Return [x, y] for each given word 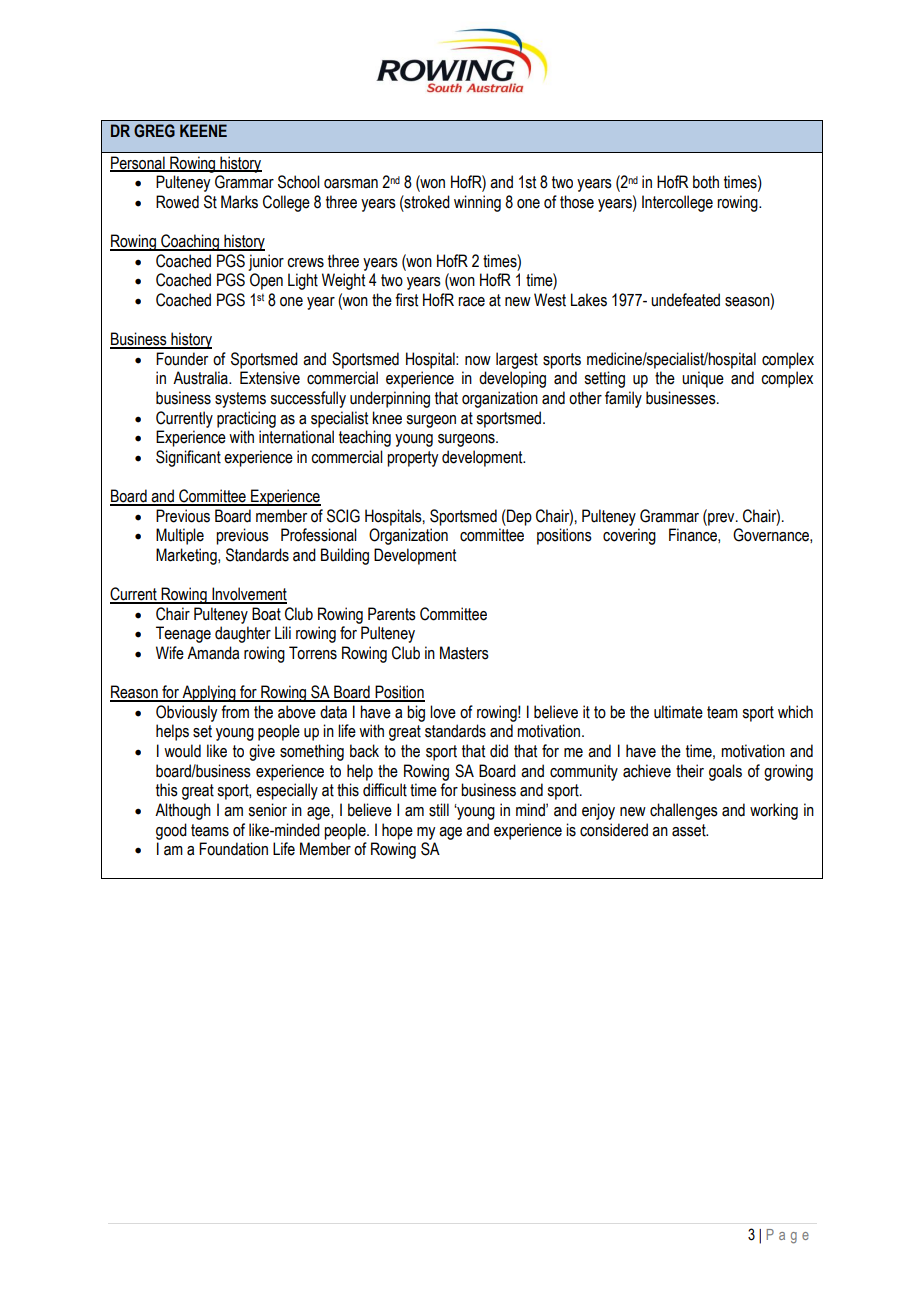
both [706, 182]
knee [387, 418]
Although [183, 811]
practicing [246, 419]
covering [629, 536]
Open [266, 281]
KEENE [203, 130]
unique [703, 379]
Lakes [589, 300]
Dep [518, 517]
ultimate [678, 712]
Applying [209, 693]
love [443, 712]
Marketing [187, 556]
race [471, 302]
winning [477, 203]
